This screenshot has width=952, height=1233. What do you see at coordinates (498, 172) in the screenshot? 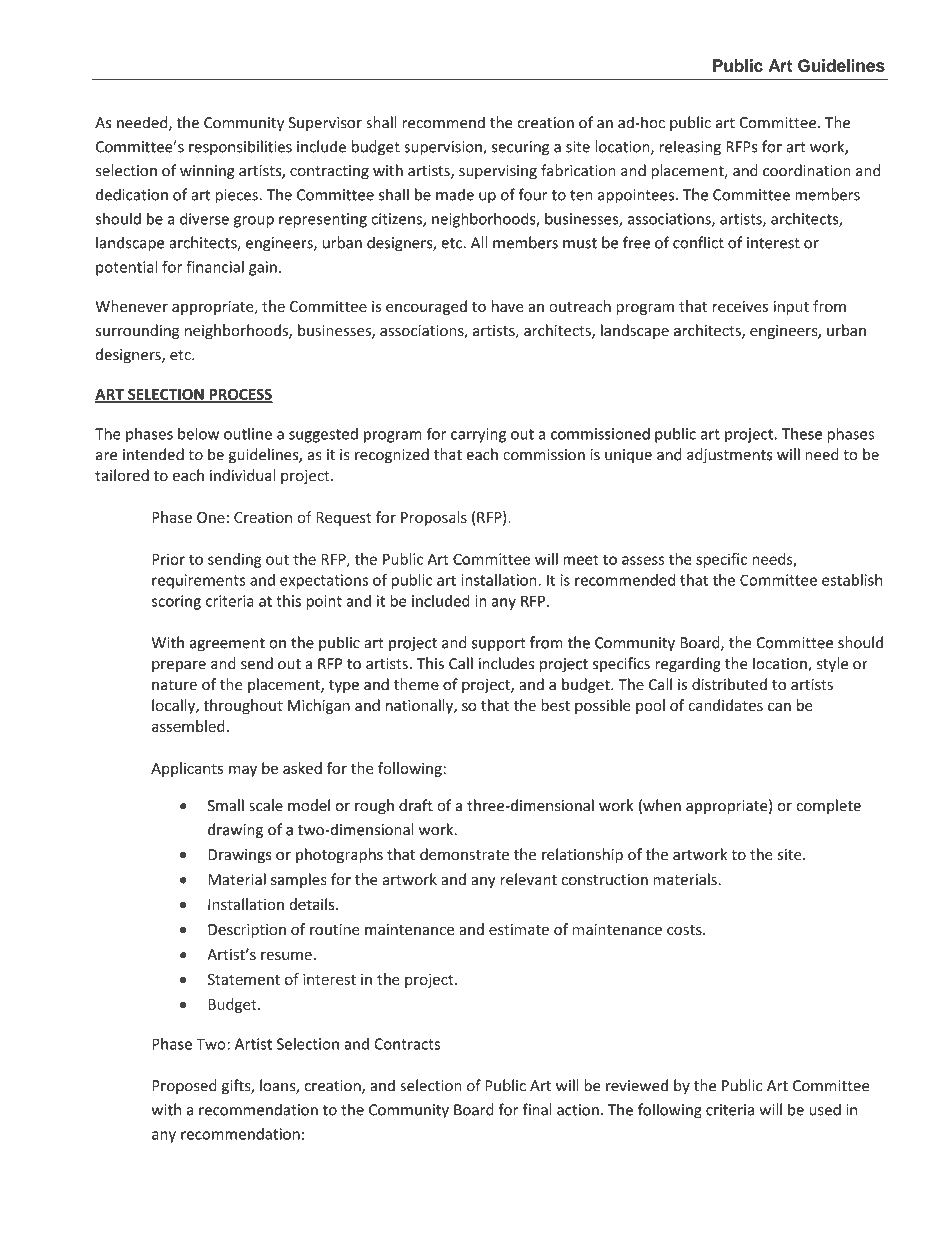
I see `supervising` at bounding box center [498, 172].
